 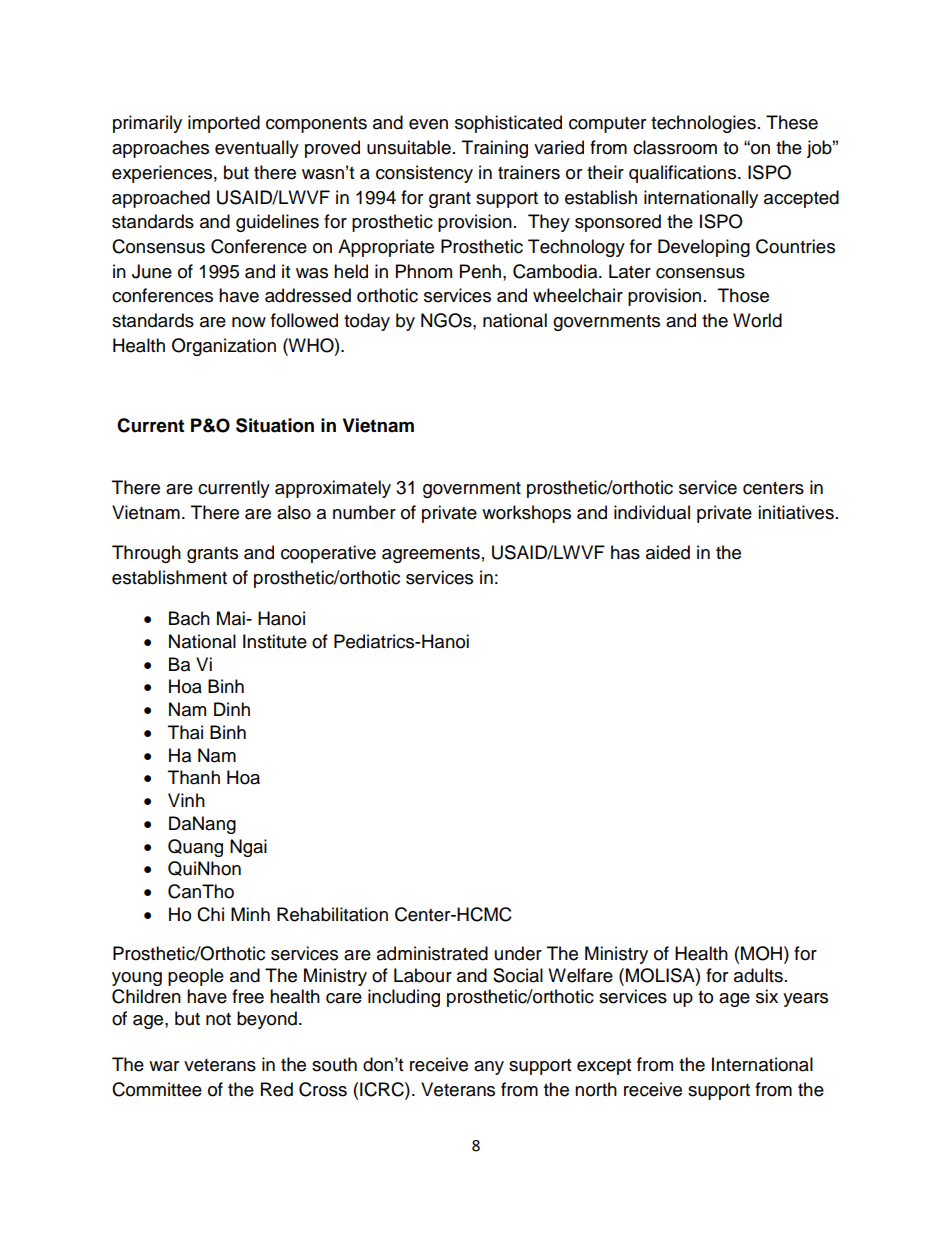 What do you see at coordinates (432, 953) in the screenshot?
I see `administrated` at bounding box center [432, 953].
